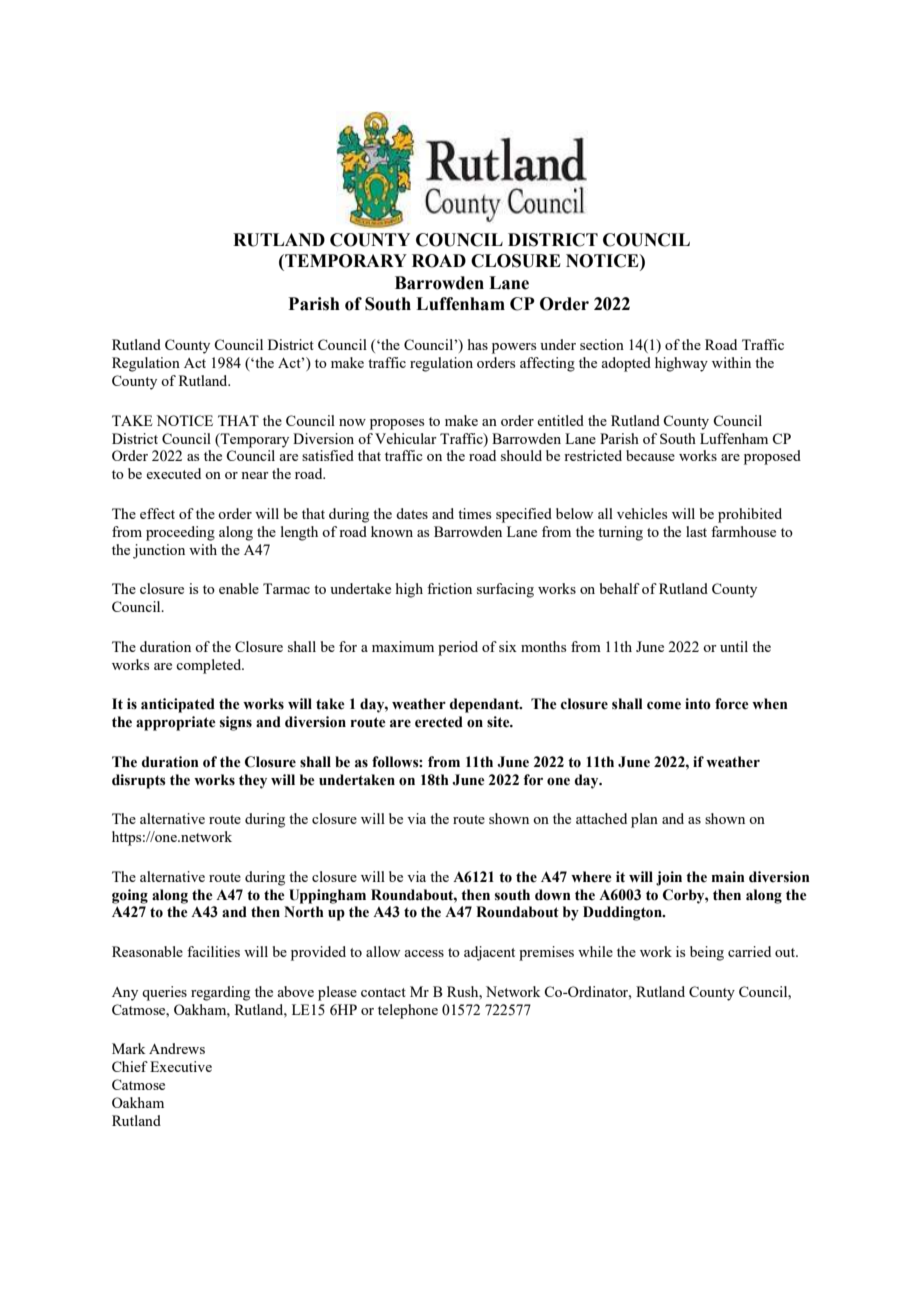 The image size is (924, 1308). I want to click on enable, so click(239, 588).
